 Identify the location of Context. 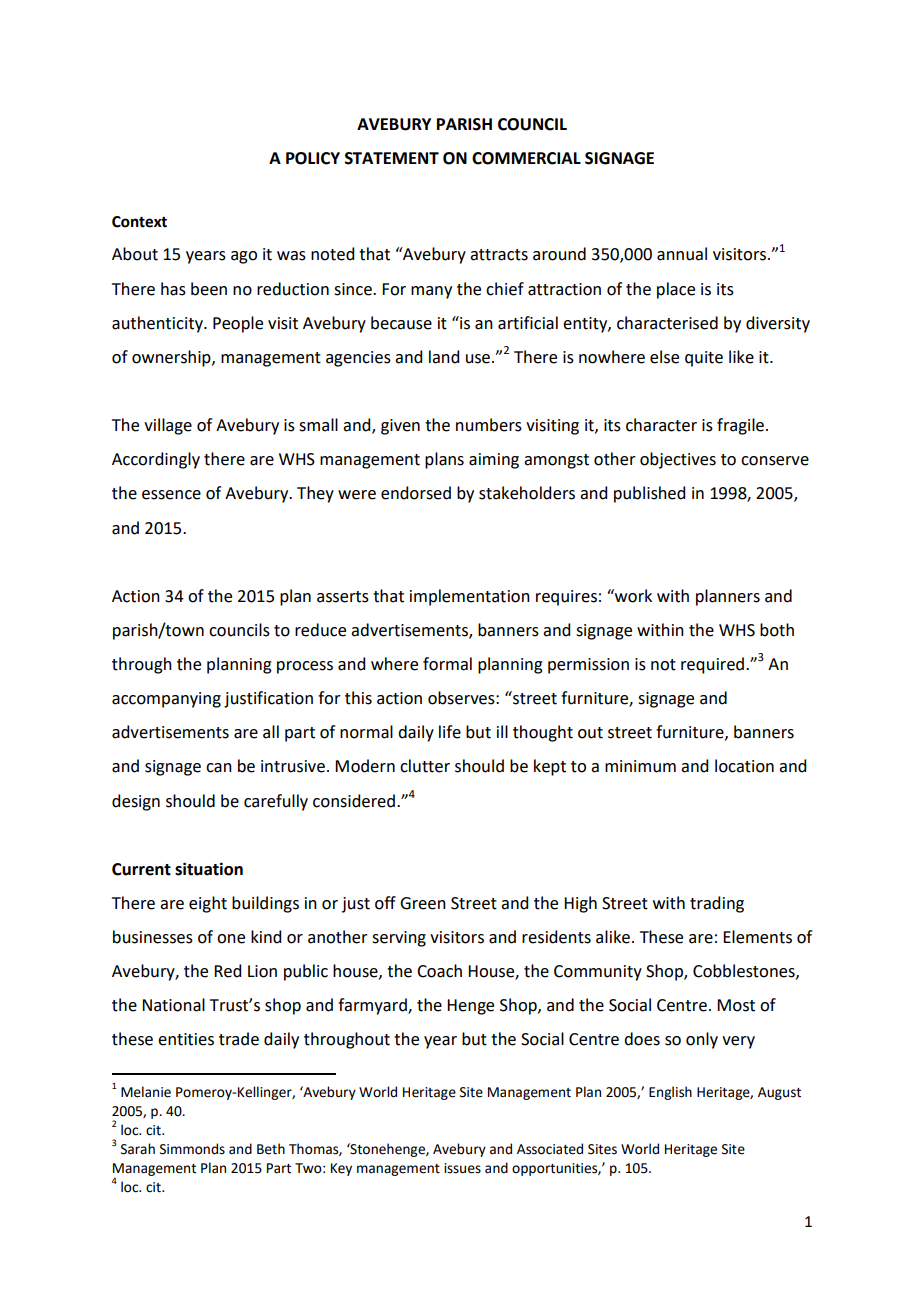
(139, 222).
